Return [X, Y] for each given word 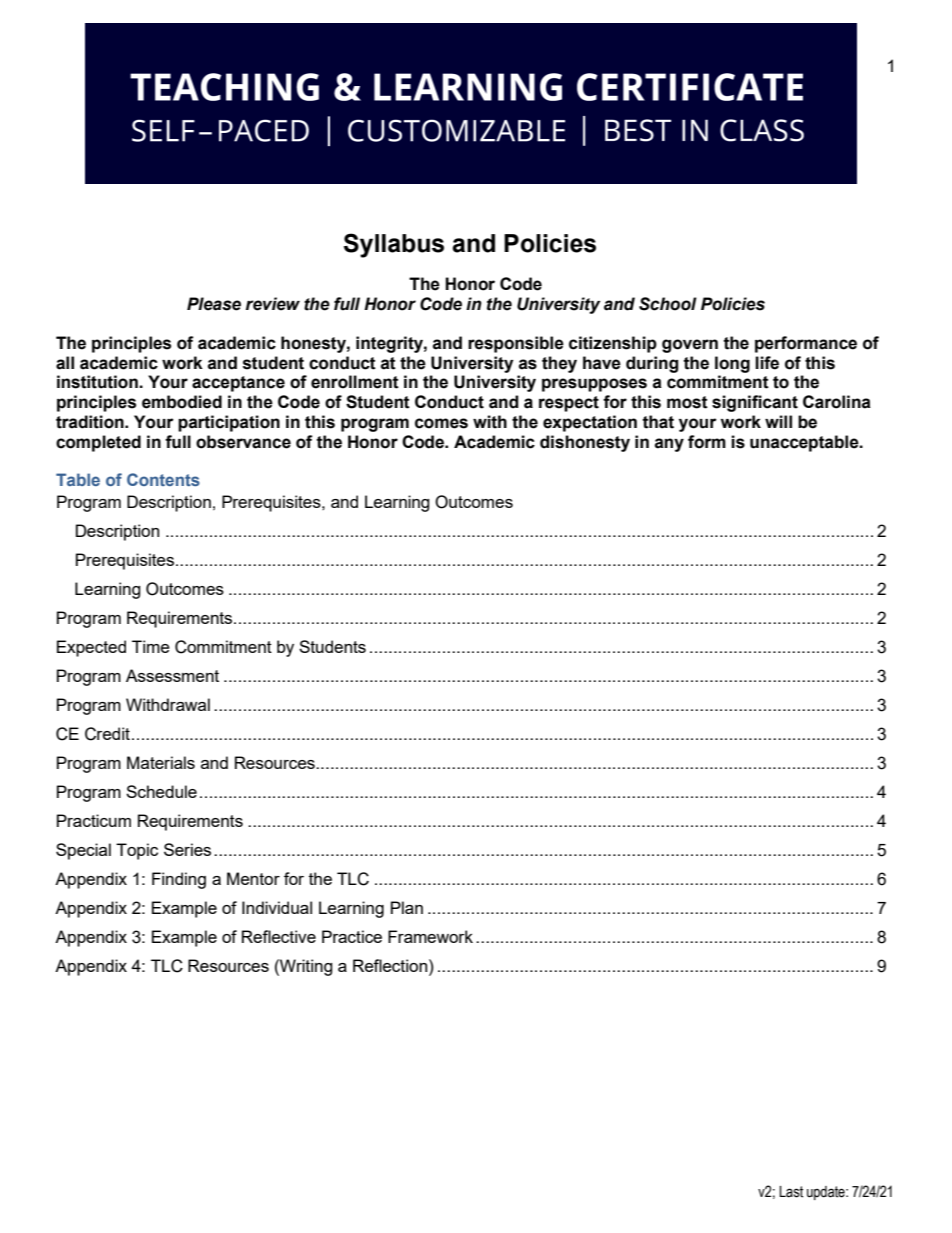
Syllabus [394, 245]
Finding [179, 880]
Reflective [279, 936]
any [669, 445]
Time [151, 646]
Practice [352, 936]
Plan [407, 907]
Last [791, 1192]
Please [214, 304]
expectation [590, 423]
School [668, 304]
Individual [277, 907]
